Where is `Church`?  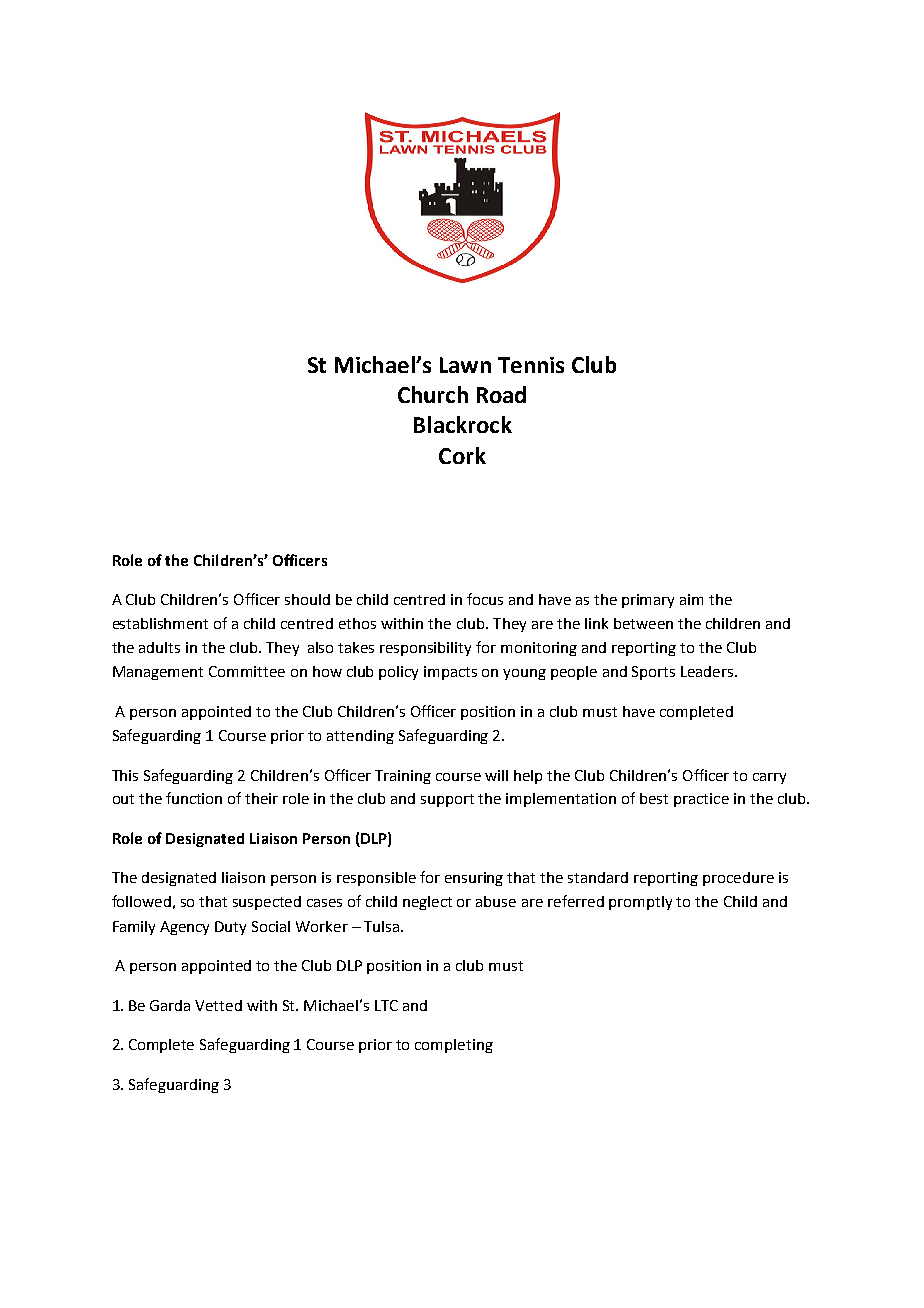 Church is located at coordinates (433, 394).
